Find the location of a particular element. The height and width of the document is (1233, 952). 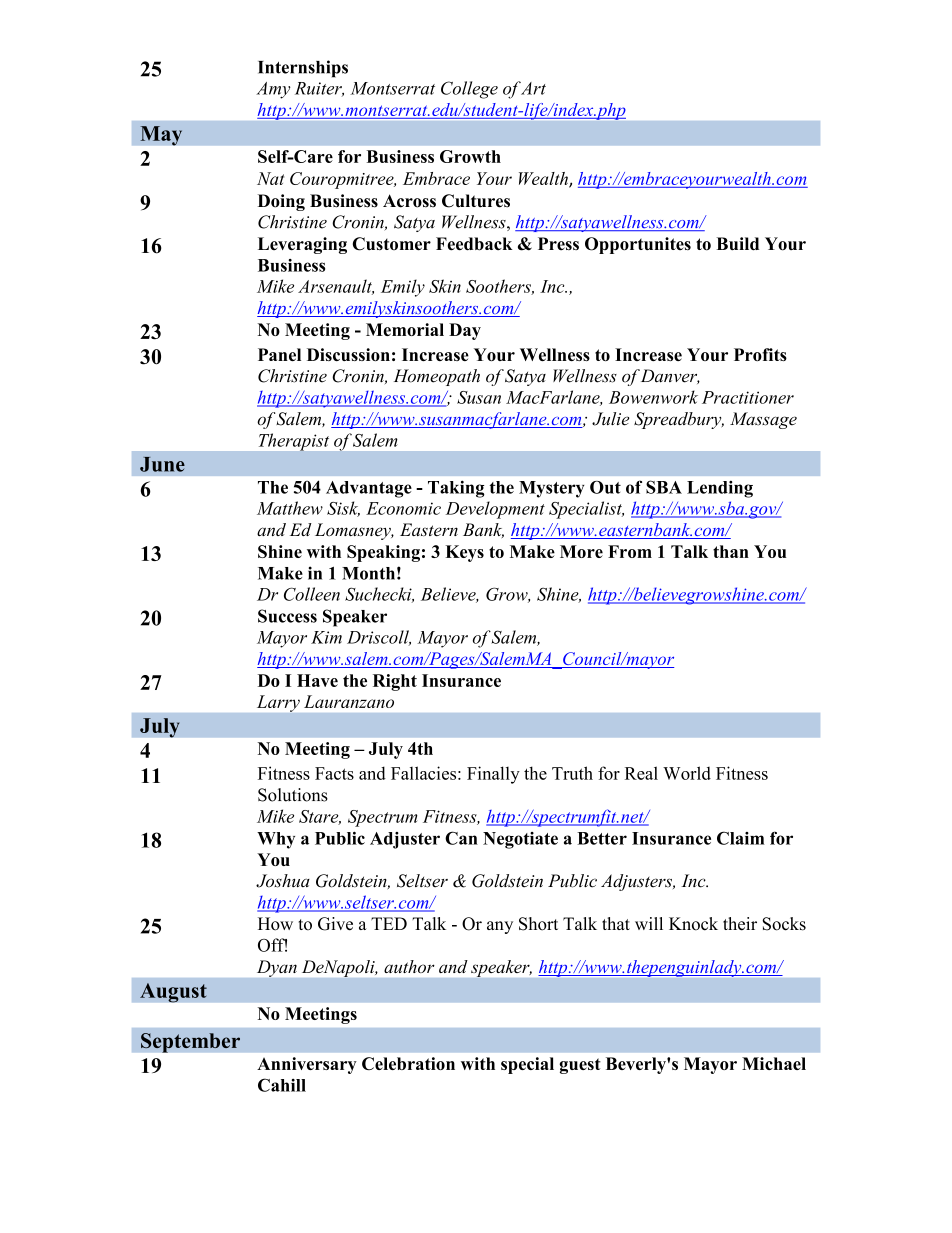

Celebration is located at coordinates (408, 1063).
